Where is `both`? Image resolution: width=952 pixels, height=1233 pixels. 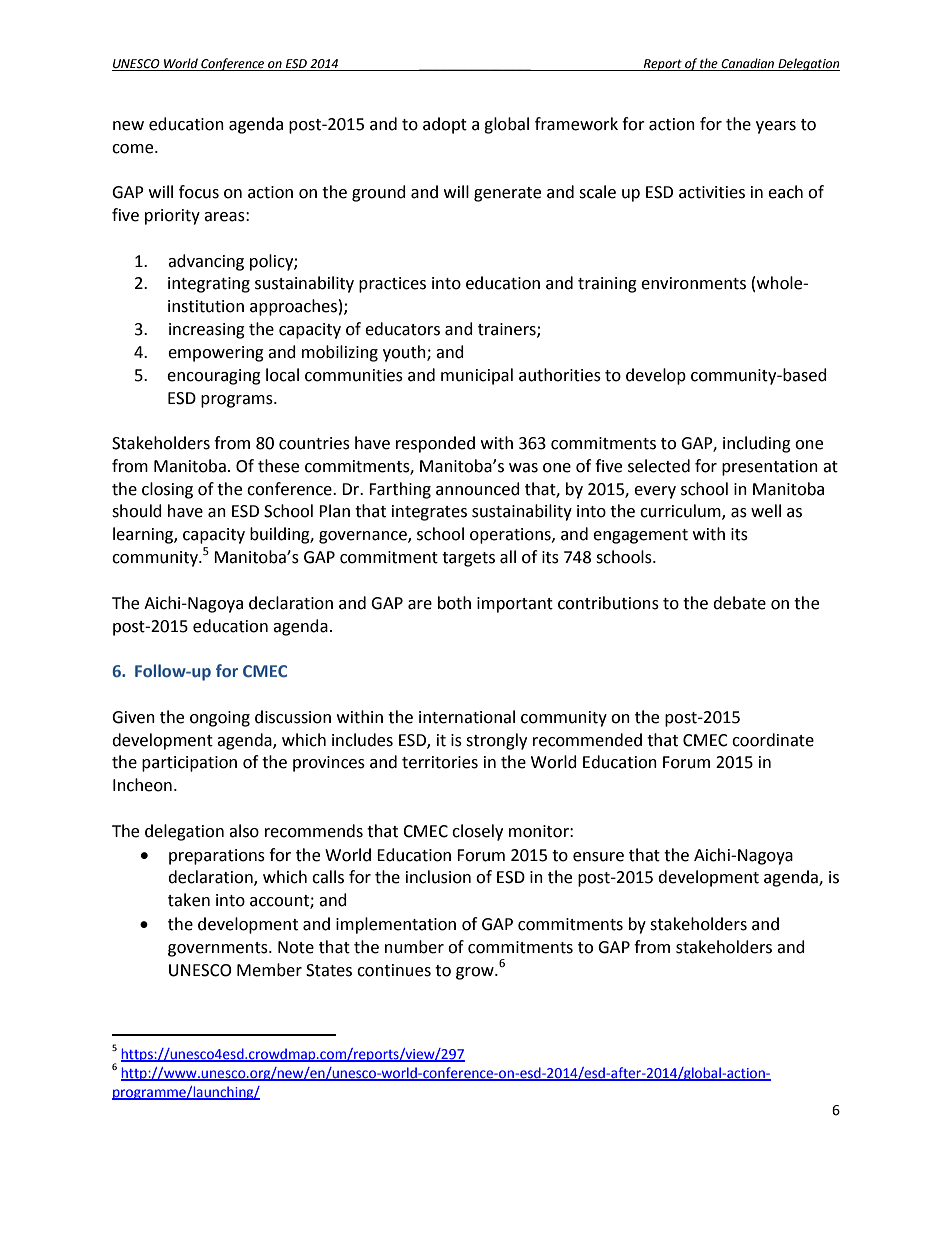 both is located at coordinates (454, 603).
